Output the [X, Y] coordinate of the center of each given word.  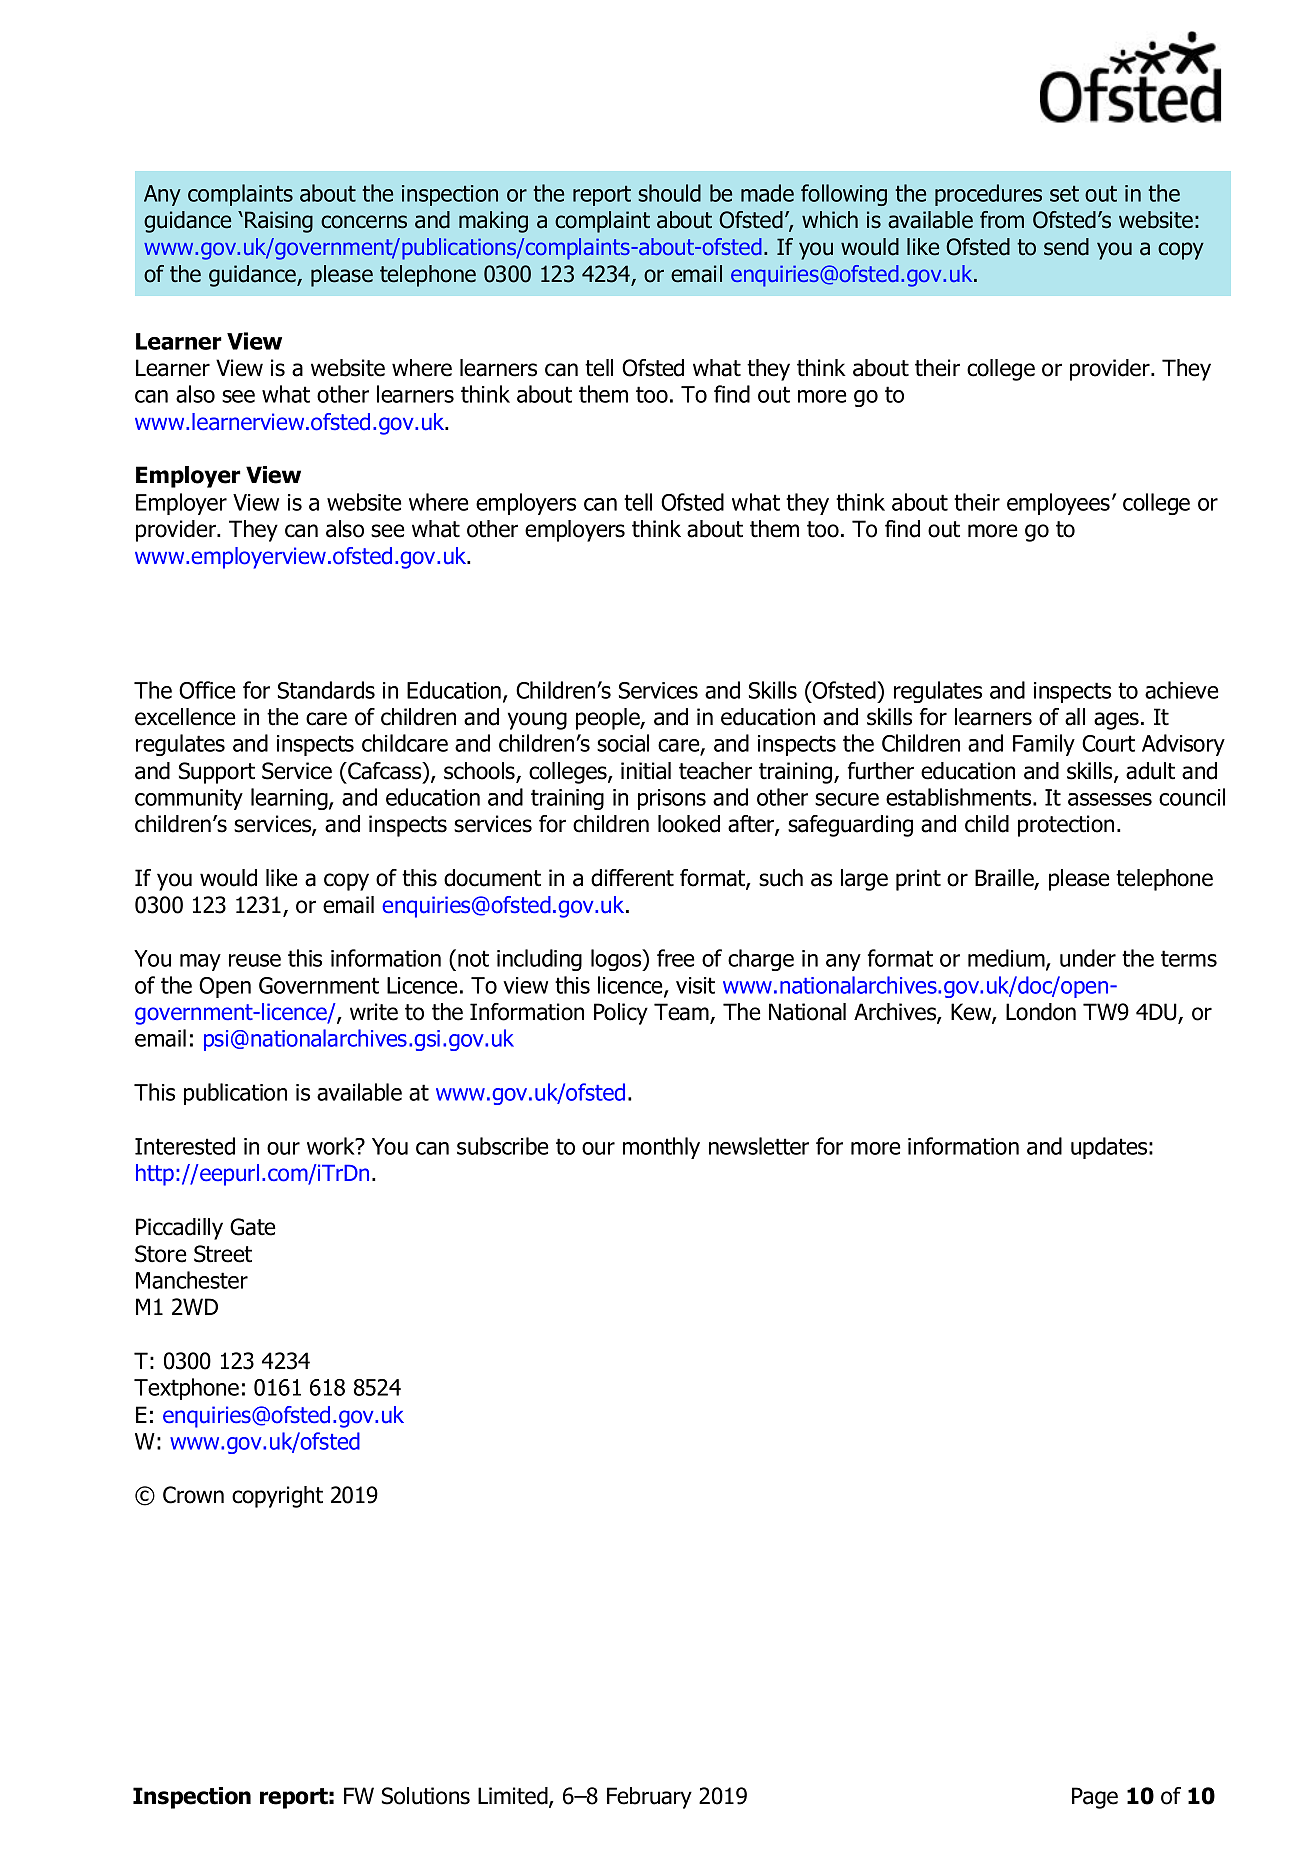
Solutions [426, 1796]
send [1066, 247]
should [669, 193]
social [623, 743]
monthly [661, 1148]
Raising [279, 222]
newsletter [759, 1146]
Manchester [192, 1280]
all [1075, 717]
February [649, 1798]
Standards [326, 690]
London [1041, 1012]
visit [695, 985]
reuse [255, 960]
